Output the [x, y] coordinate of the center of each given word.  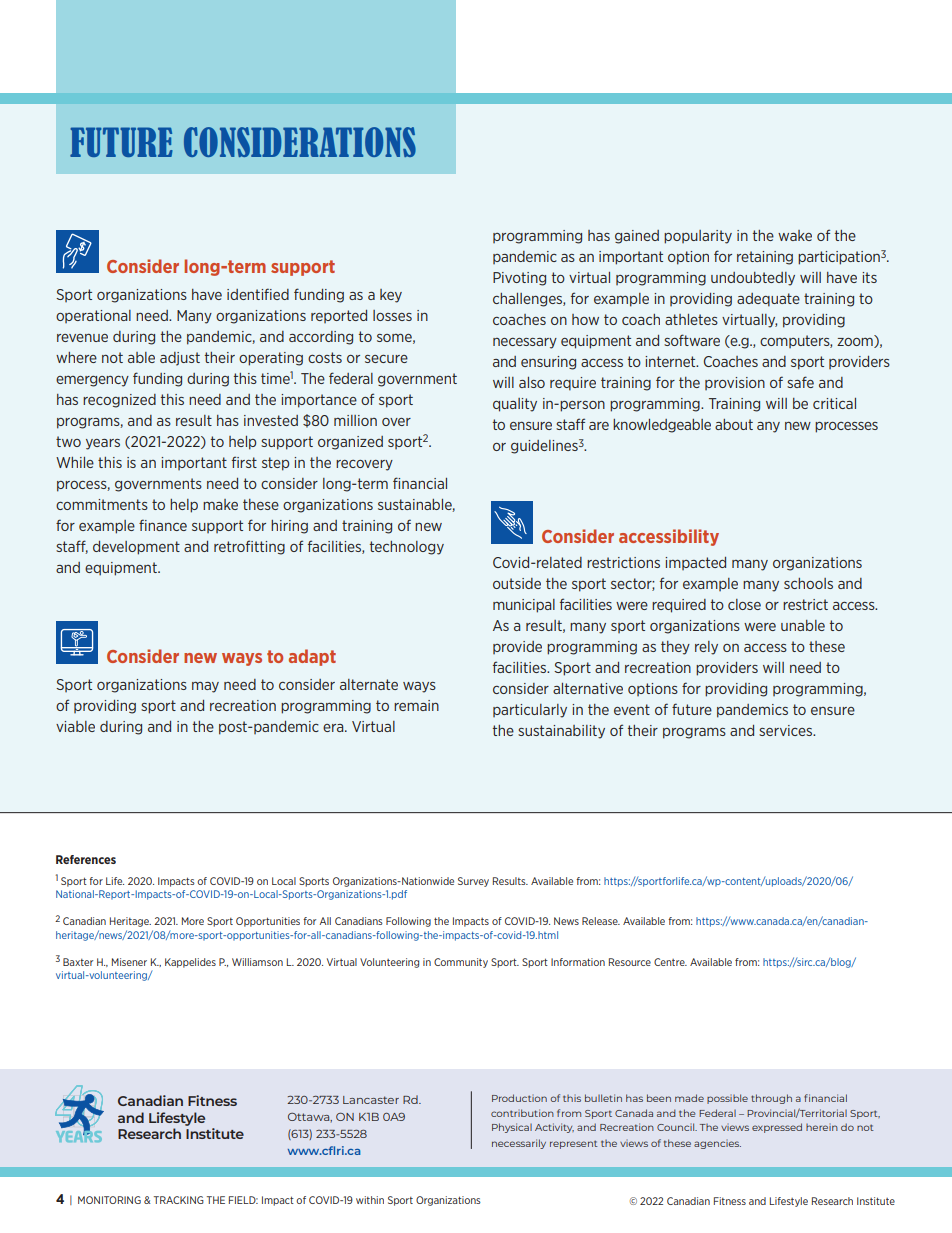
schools [808, 583]
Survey [473, 882]
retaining [765, 258]
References [86, 859]
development [136, 548]
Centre [670, 962]
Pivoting [519, 279]
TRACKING [179, 1200]
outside [517, 583]
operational [93, 316]
